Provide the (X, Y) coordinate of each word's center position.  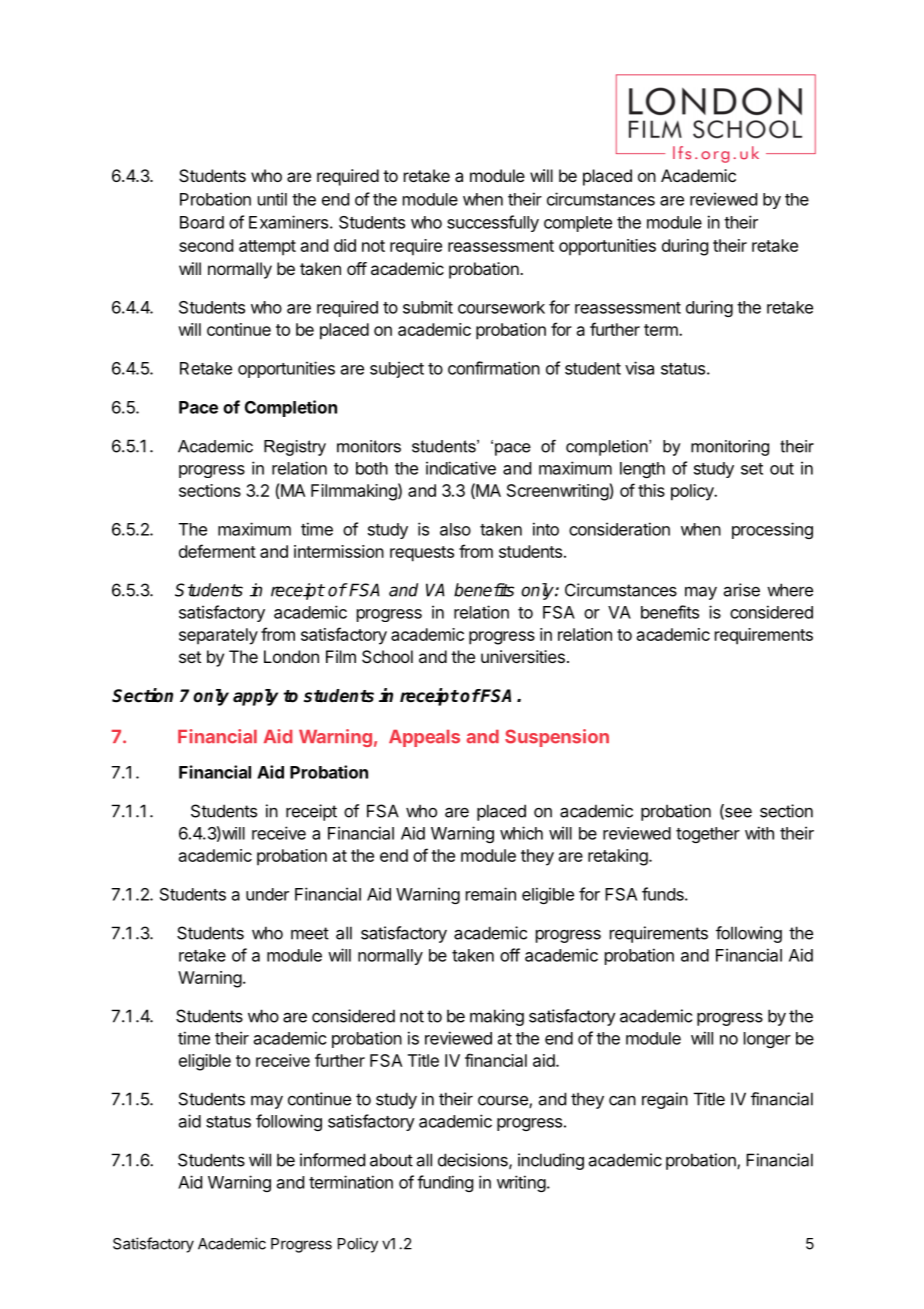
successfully (493, 223)
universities (523, 656)
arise (742, 590)
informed (332, 1160)
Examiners (288, 222)
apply (255, 697)
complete (578, 224)
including (551, 1161)
